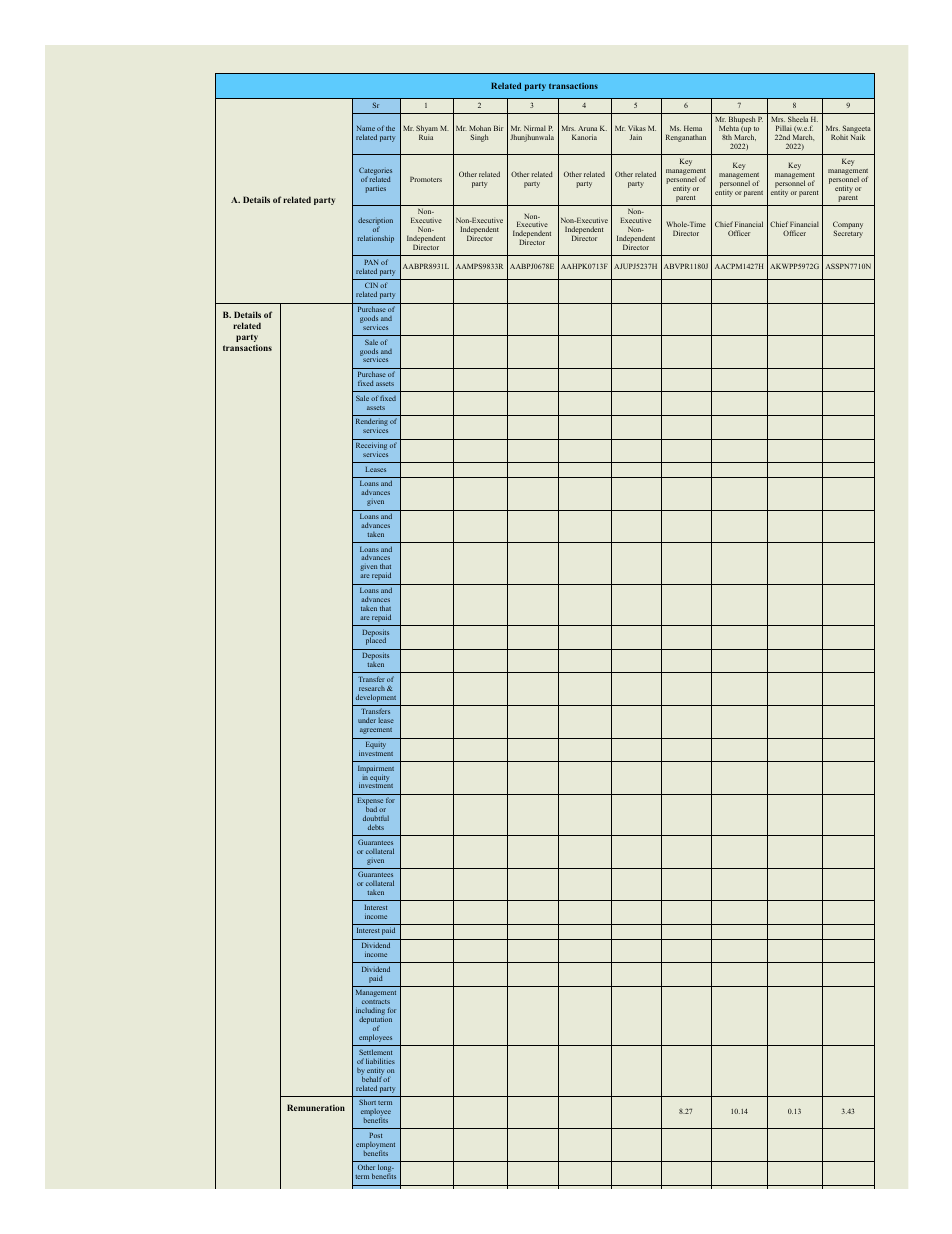 The height and width of the screenshot is (1234, 952). Describe the element at coordinates (375, 1146) in the screenshot. I see `employment` at that location.
